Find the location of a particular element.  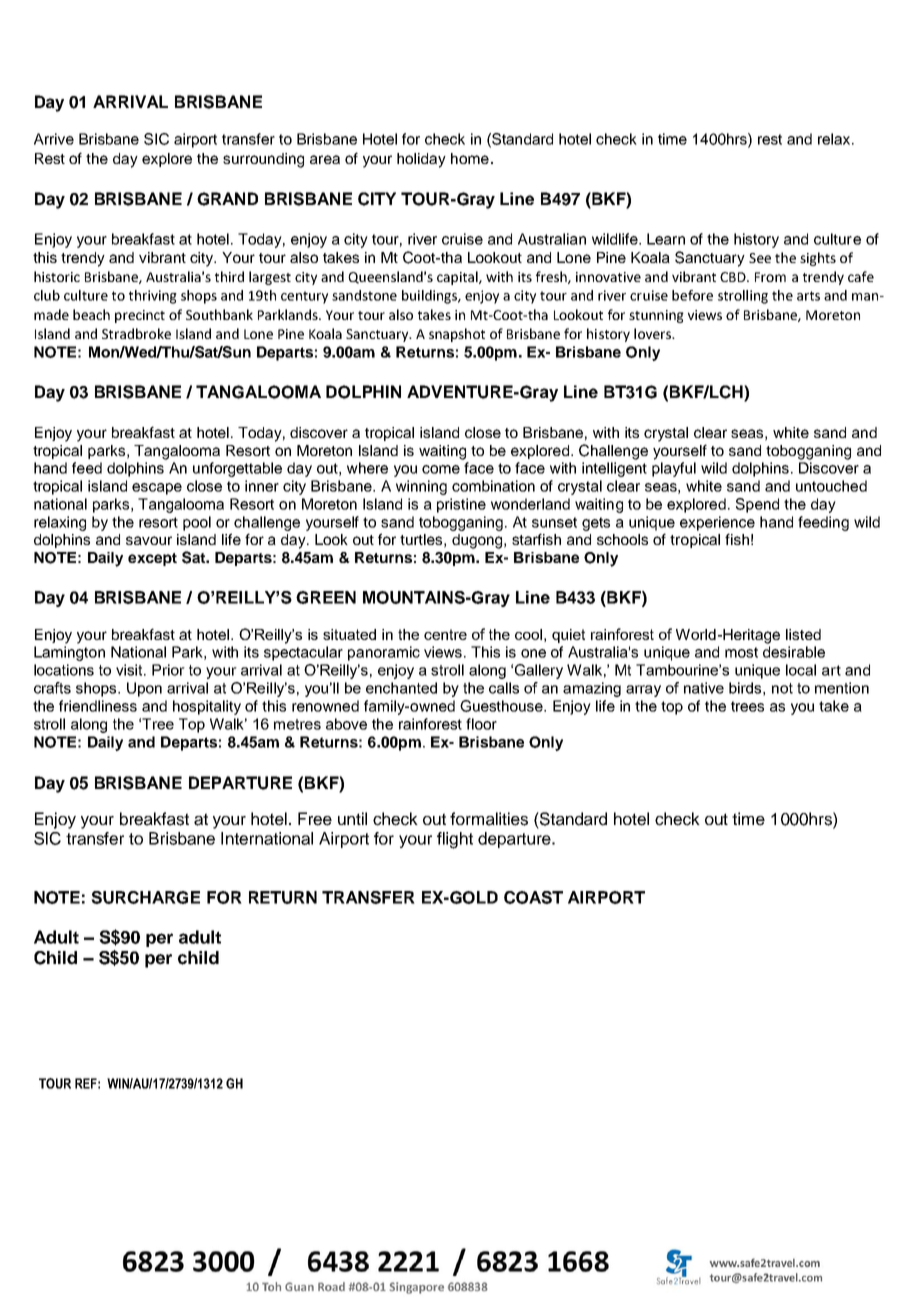

pristine is located at coordinates (461, 505).
